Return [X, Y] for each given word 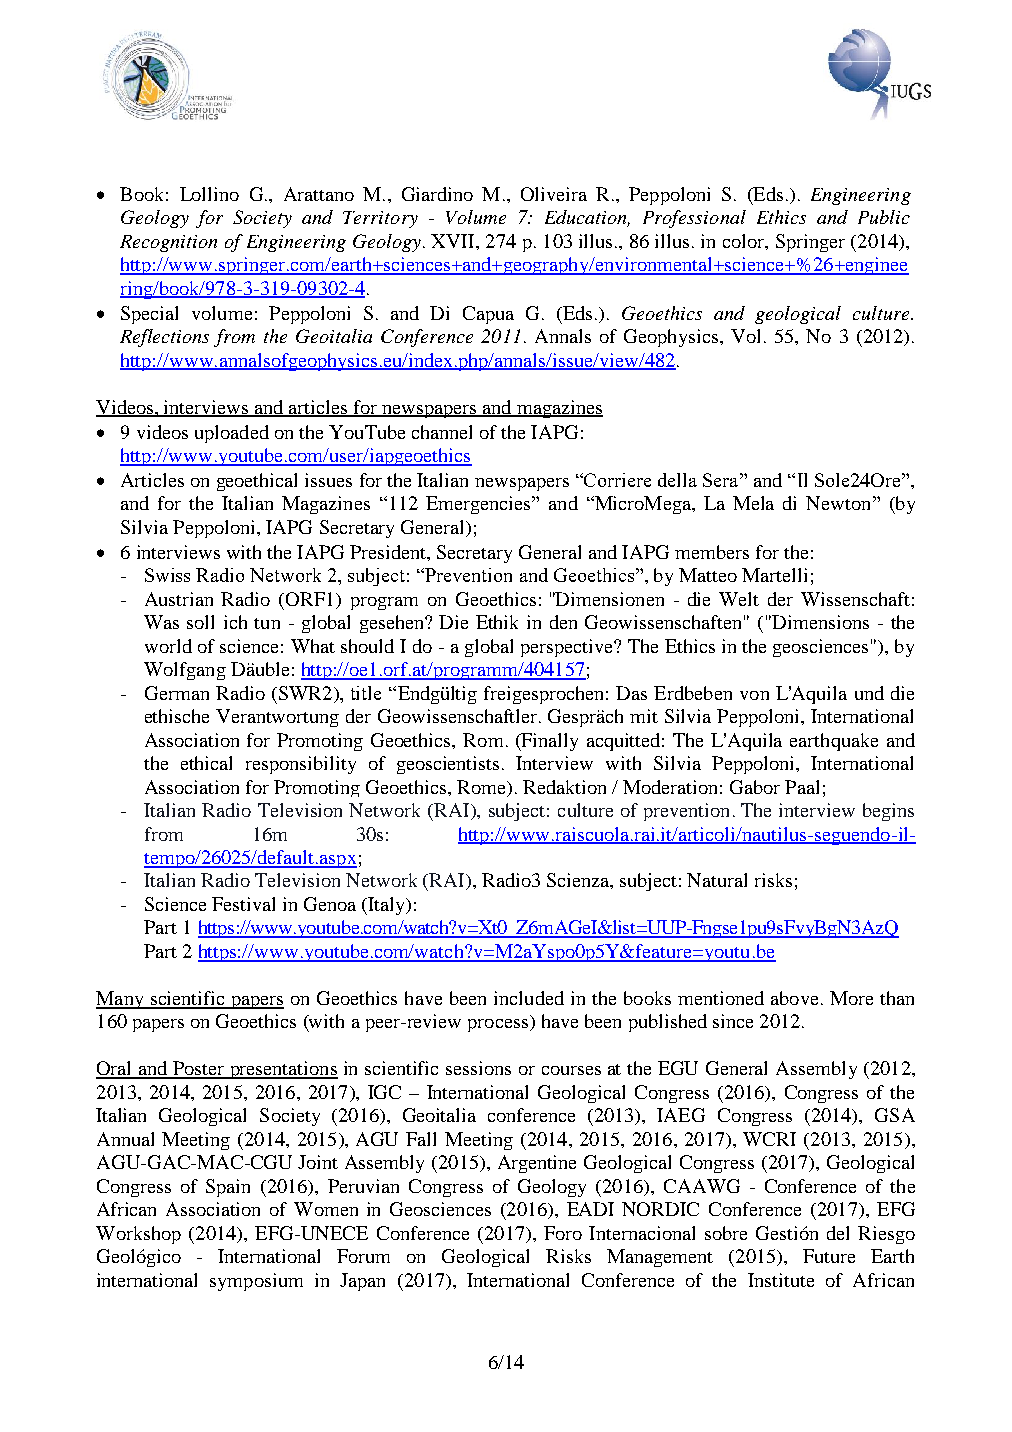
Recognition [168, 243]
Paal [802, 787]
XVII [454, 241]
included [529, 998]
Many [121, 1000]
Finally [549, 742]
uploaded [232, 434]
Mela [753, 503]
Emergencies [479, 505]
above [794, 998]
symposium [256, 1282]
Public [884, 217]
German [177, 693]
